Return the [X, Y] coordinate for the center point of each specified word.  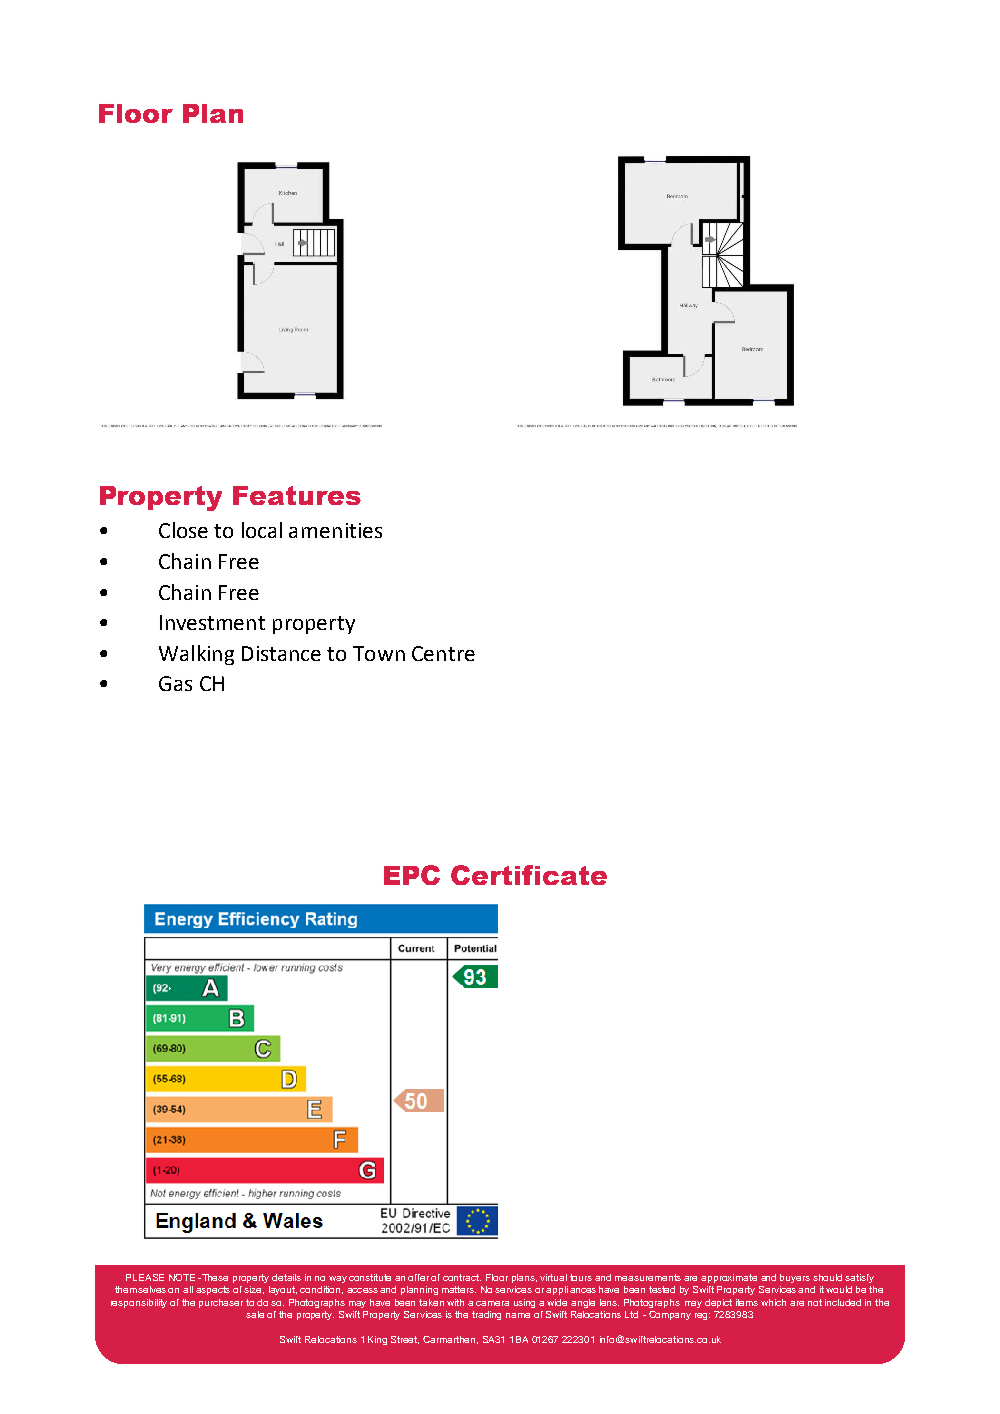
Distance [281, 653]
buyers [795, 1278]
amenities [335, 530]
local [262, 530]
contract [462, 1277]
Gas [175, 683]
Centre [443, 653]
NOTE [182, 1277]
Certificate [529, 875]
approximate [729, 1278]
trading [486, 1315]
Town [379, 653]
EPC [412, 875]
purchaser [221, 1303]
